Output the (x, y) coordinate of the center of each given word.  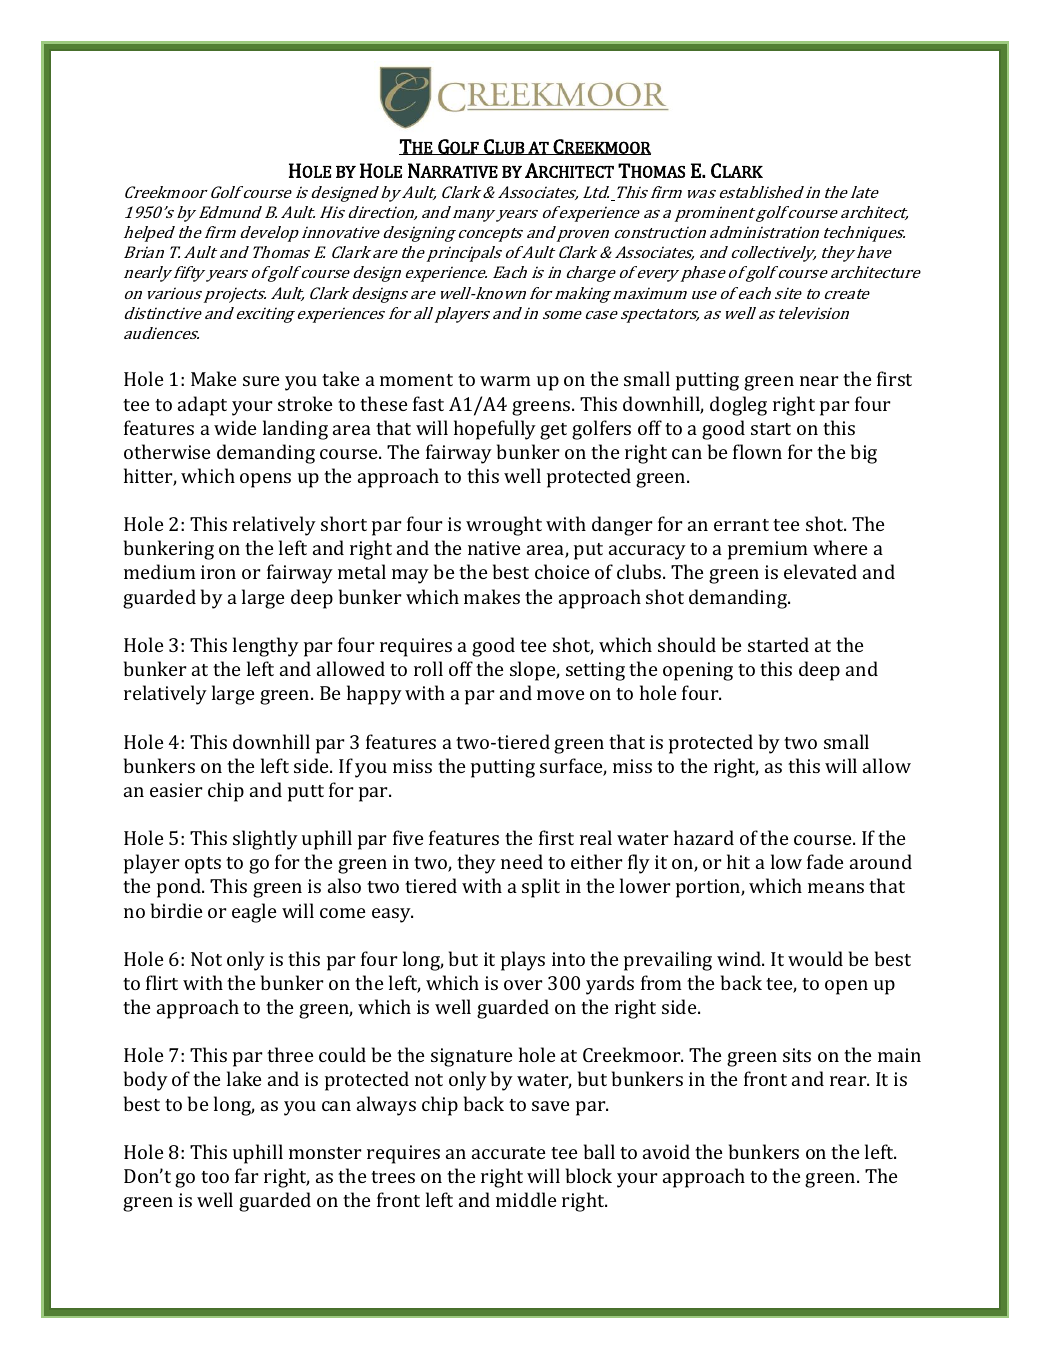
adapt (202, 406)
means (836, 888)
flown (757, 451)
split (541, 888)
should (687, 644)
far (246, 1175)
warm (505, 381)
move (560, 695)
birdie (176, 910)
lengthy (266, 647)
